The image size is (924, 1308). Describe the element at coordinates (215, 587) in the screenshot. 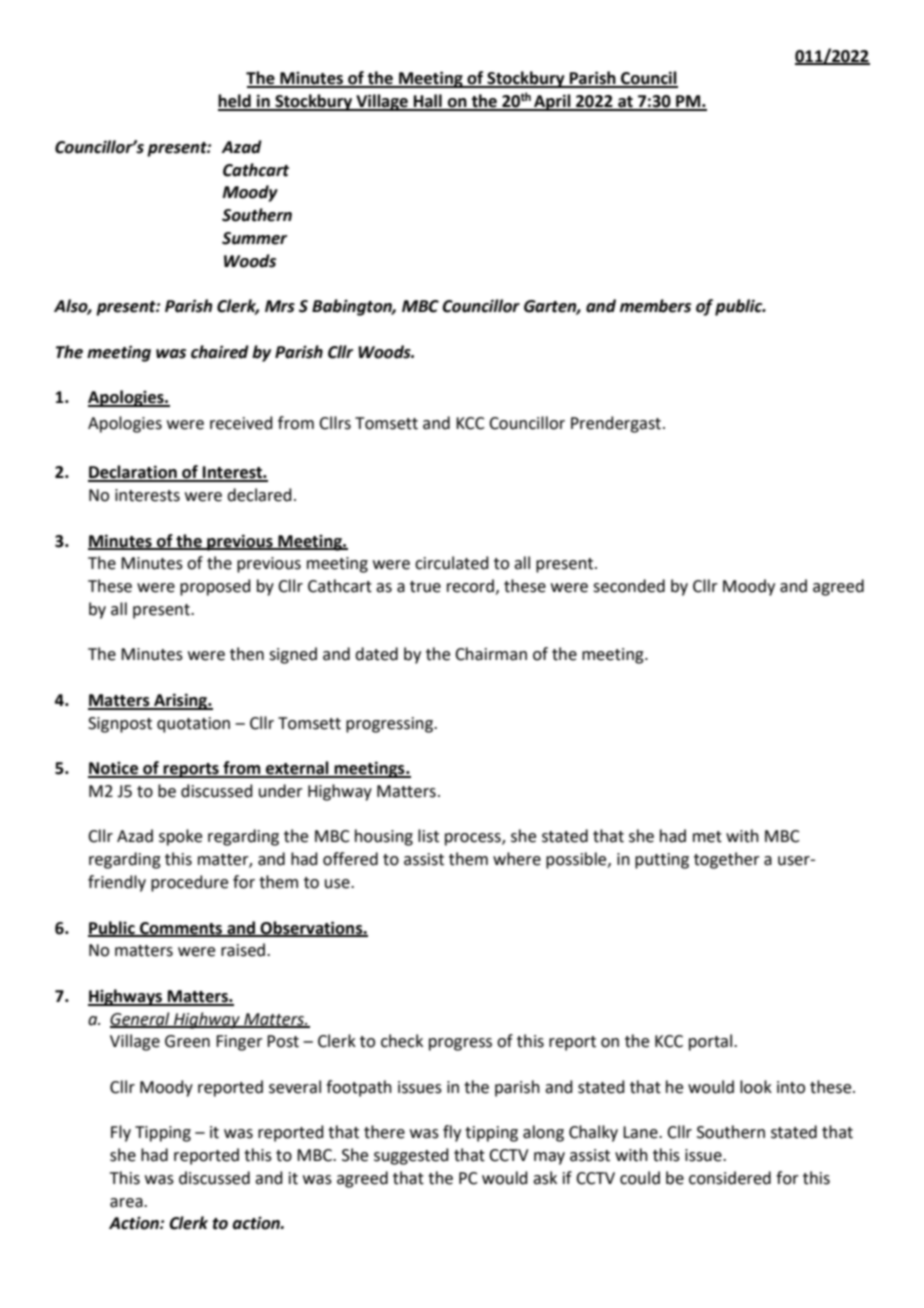

I see `proposed` at that location.
